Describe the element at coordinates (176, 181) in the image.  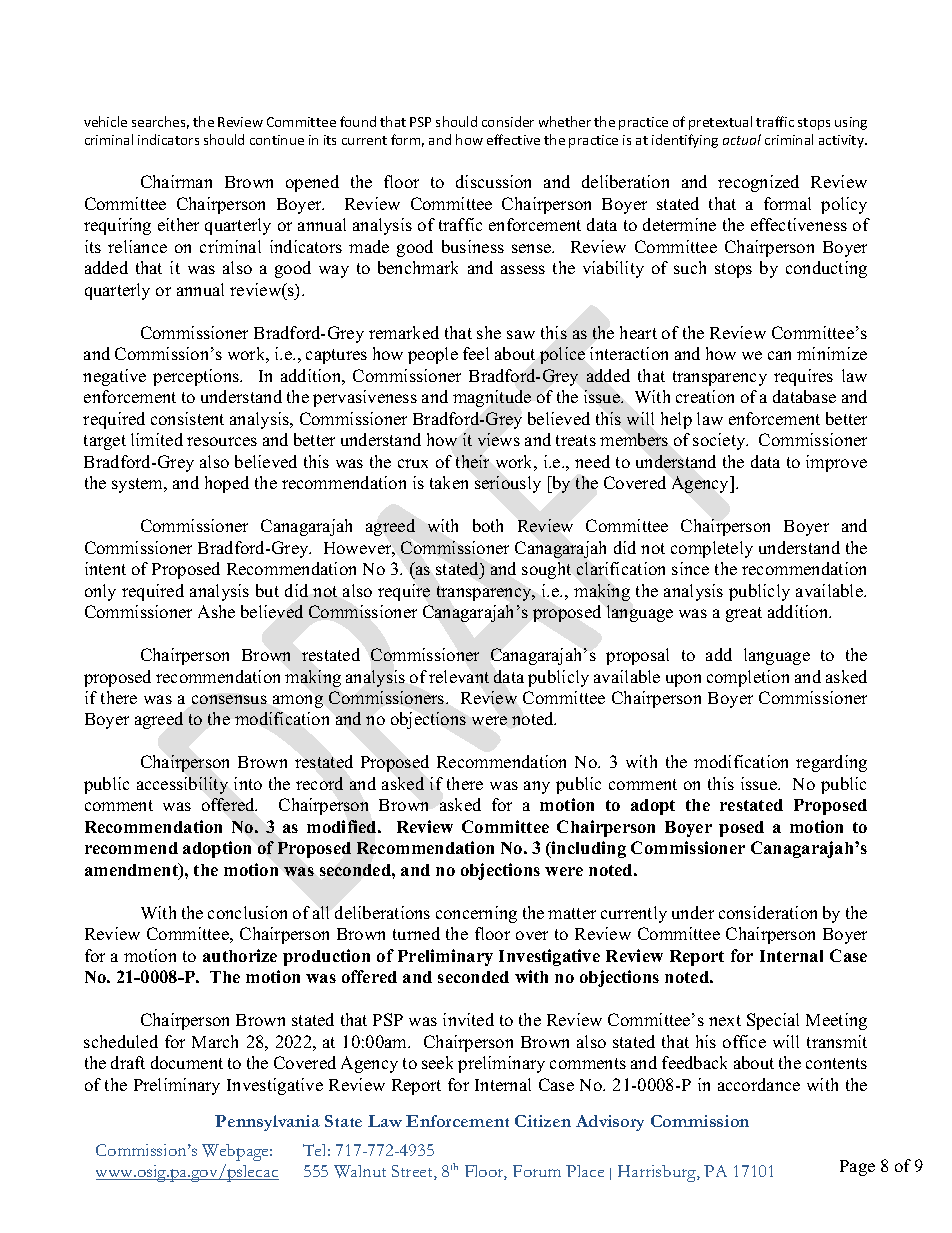
I see `Chairman` at that location.
